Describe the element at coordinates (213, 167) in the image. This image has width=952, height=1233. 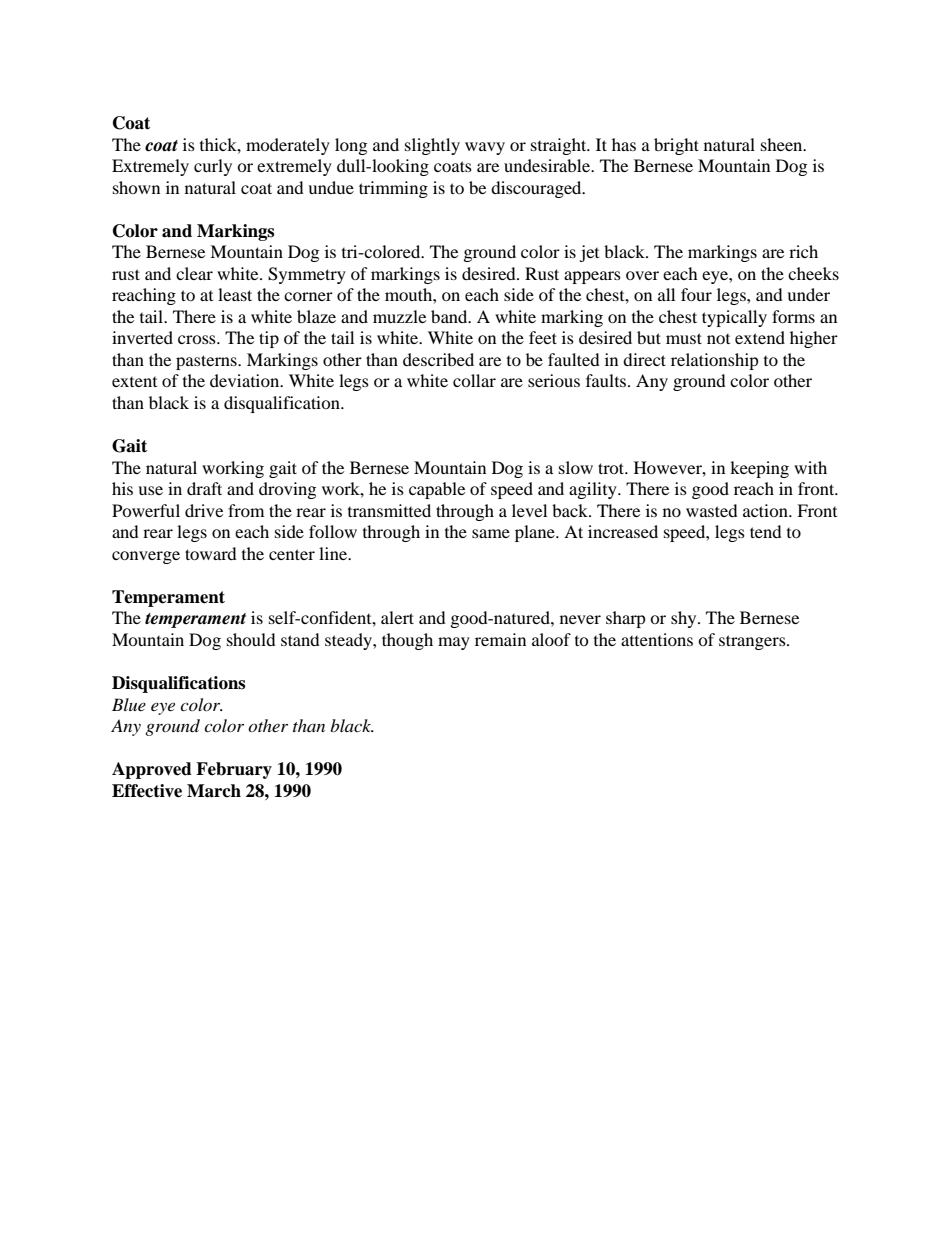
I see `curly` at that location.
